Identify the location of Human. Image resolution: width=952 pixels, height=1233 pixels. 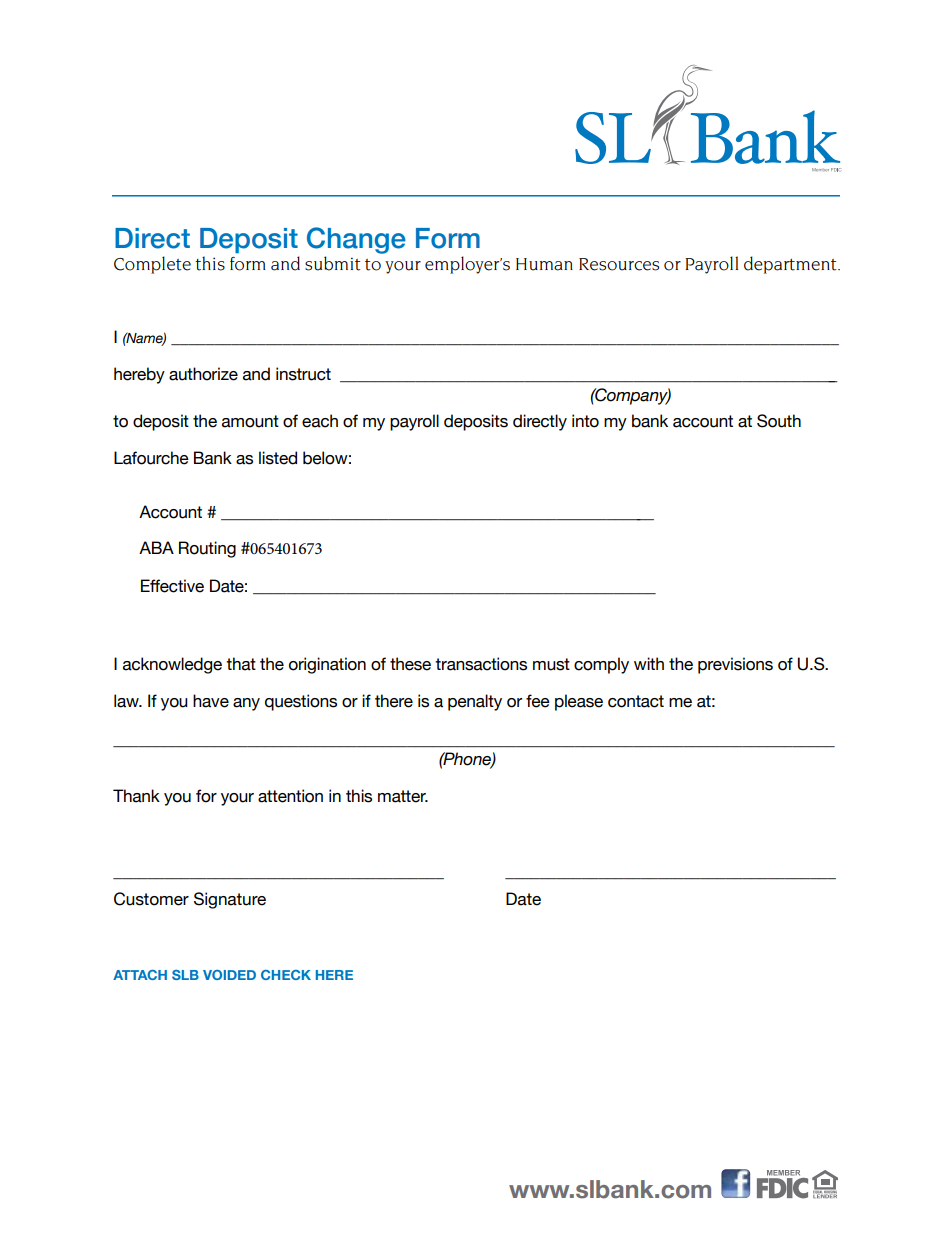
(544, 264).
